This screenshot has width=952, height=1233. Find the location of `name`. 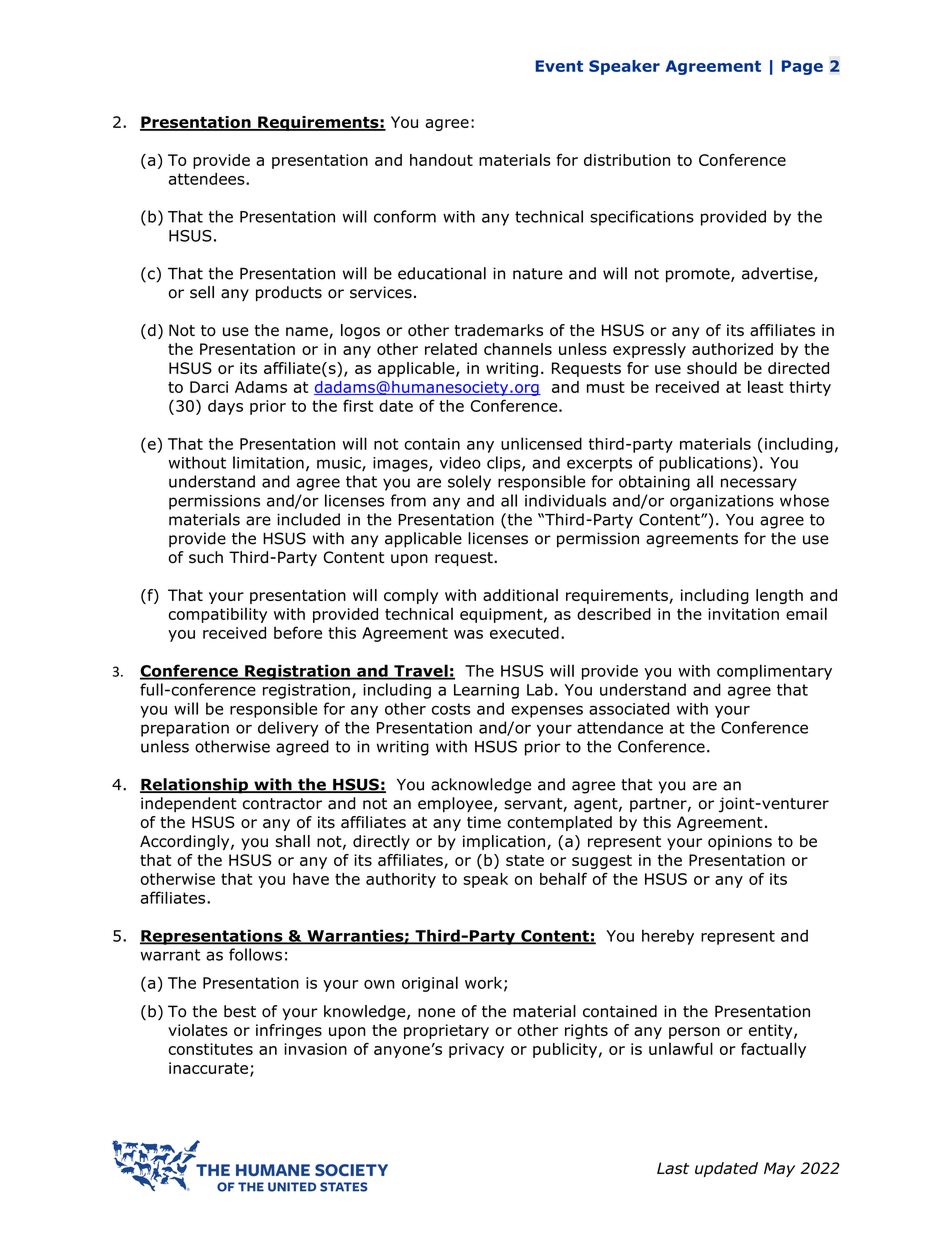

name is located at coordinates (308, 333).
